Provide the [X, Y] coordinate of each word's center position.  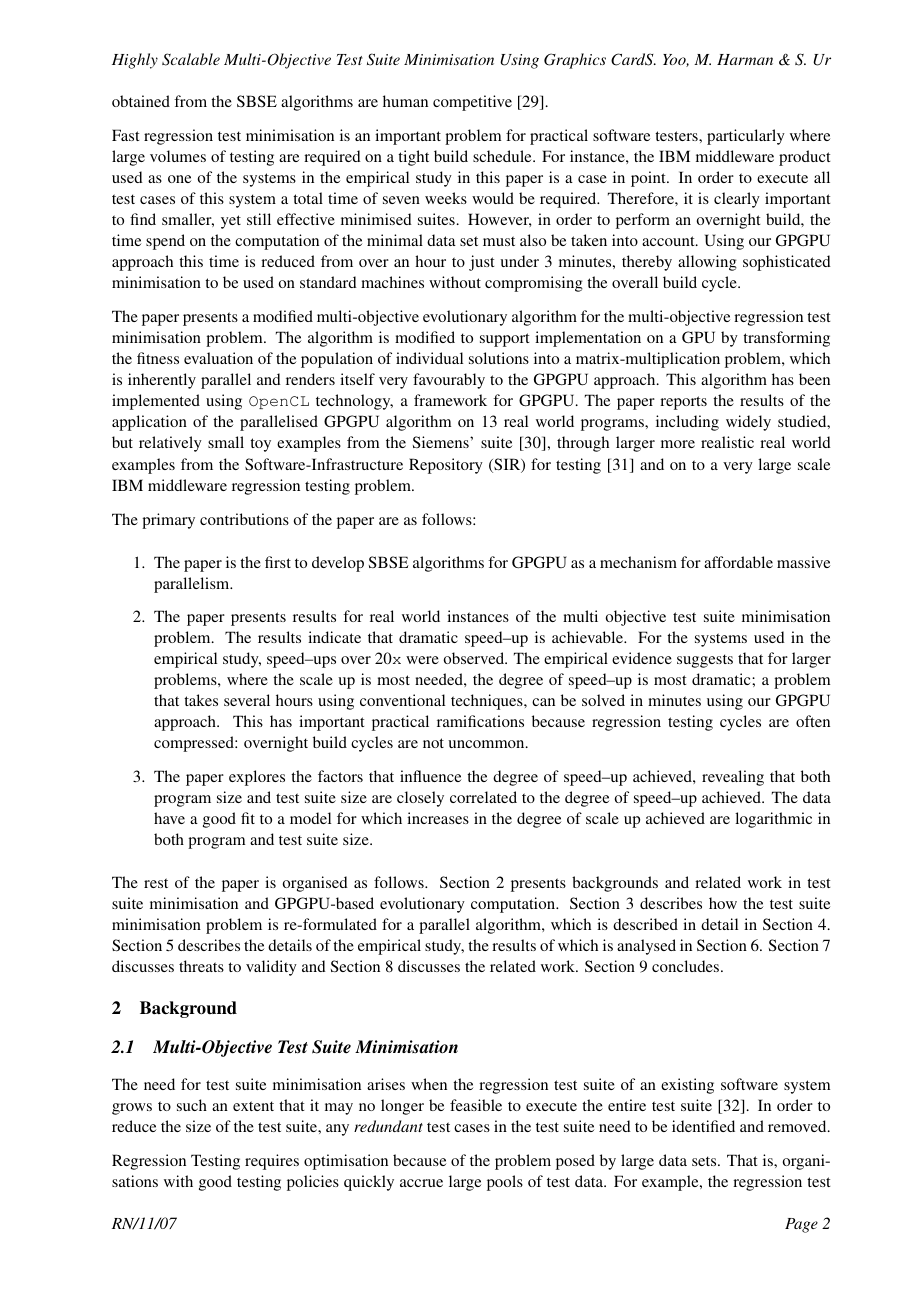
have [169, 818]
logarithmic [773, 820]
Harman [745, 59]
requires [272, 1162]
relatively [170, 444]
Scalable [191, 59]
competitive [472, 103]
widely [748, 423]
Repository [446, 466]
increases [438, 818]
